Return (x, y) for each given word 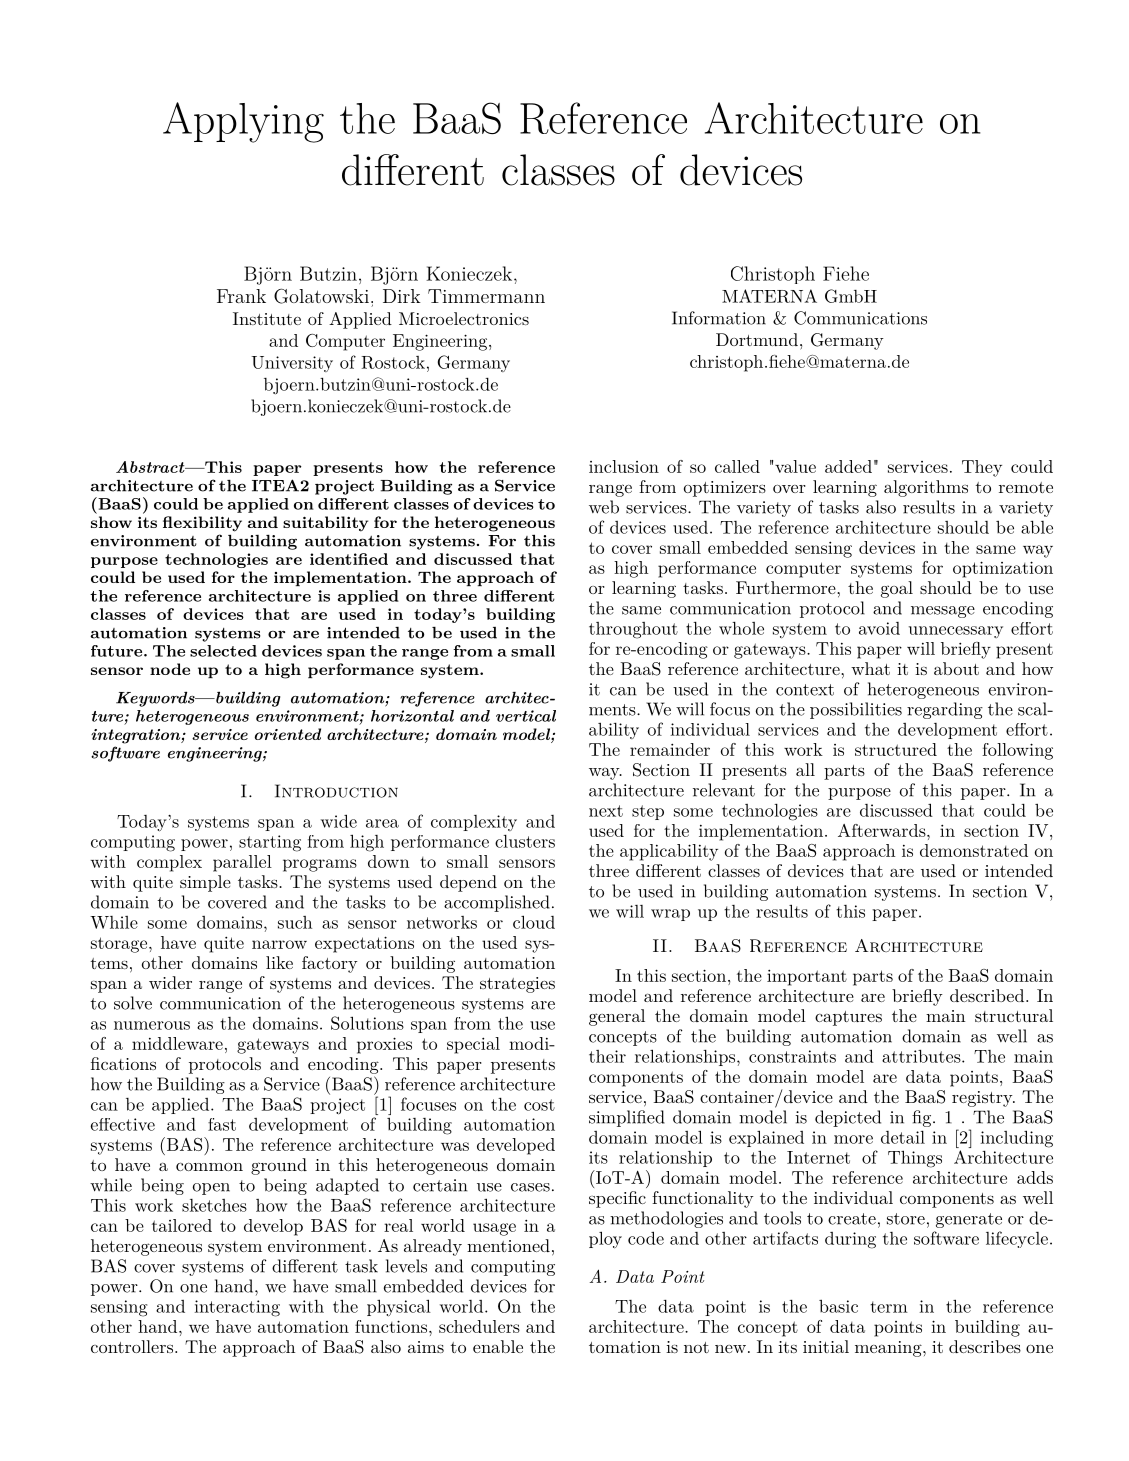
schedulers (479, 1326)
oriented (288, 734)
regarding (945, 710)
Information (719, 318)
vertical (526, 716)
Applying (243, 122)
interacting (237, 1308)
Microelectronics (464, 318)
